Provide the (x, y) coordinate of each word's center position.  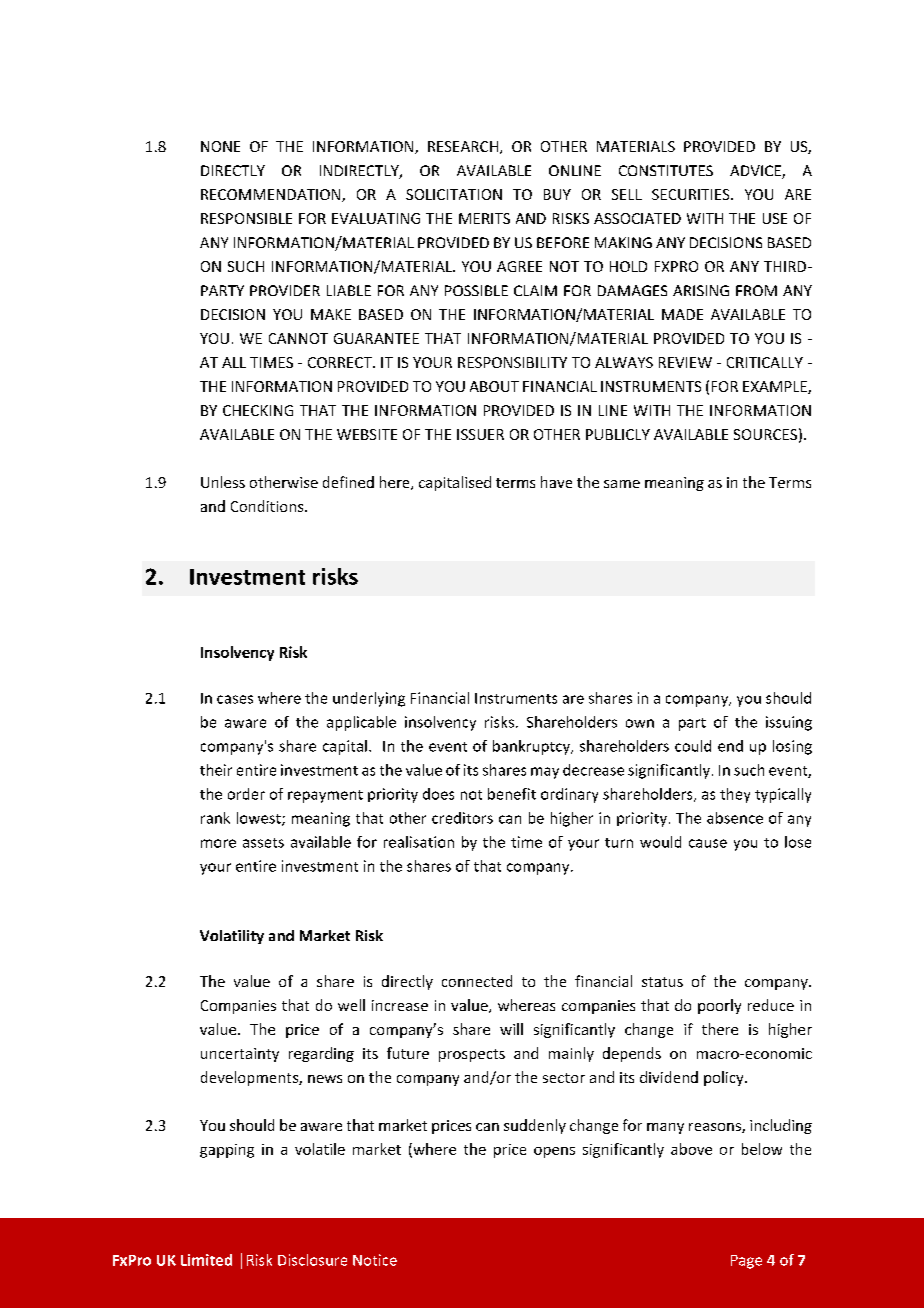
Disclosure (312, 1260)
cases (235, 699)
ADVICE (756, 172)
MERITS (484, 218)
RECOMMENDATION (272, 195)
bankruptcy (532, 747)
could (693, 746)
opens (554, 1152)
